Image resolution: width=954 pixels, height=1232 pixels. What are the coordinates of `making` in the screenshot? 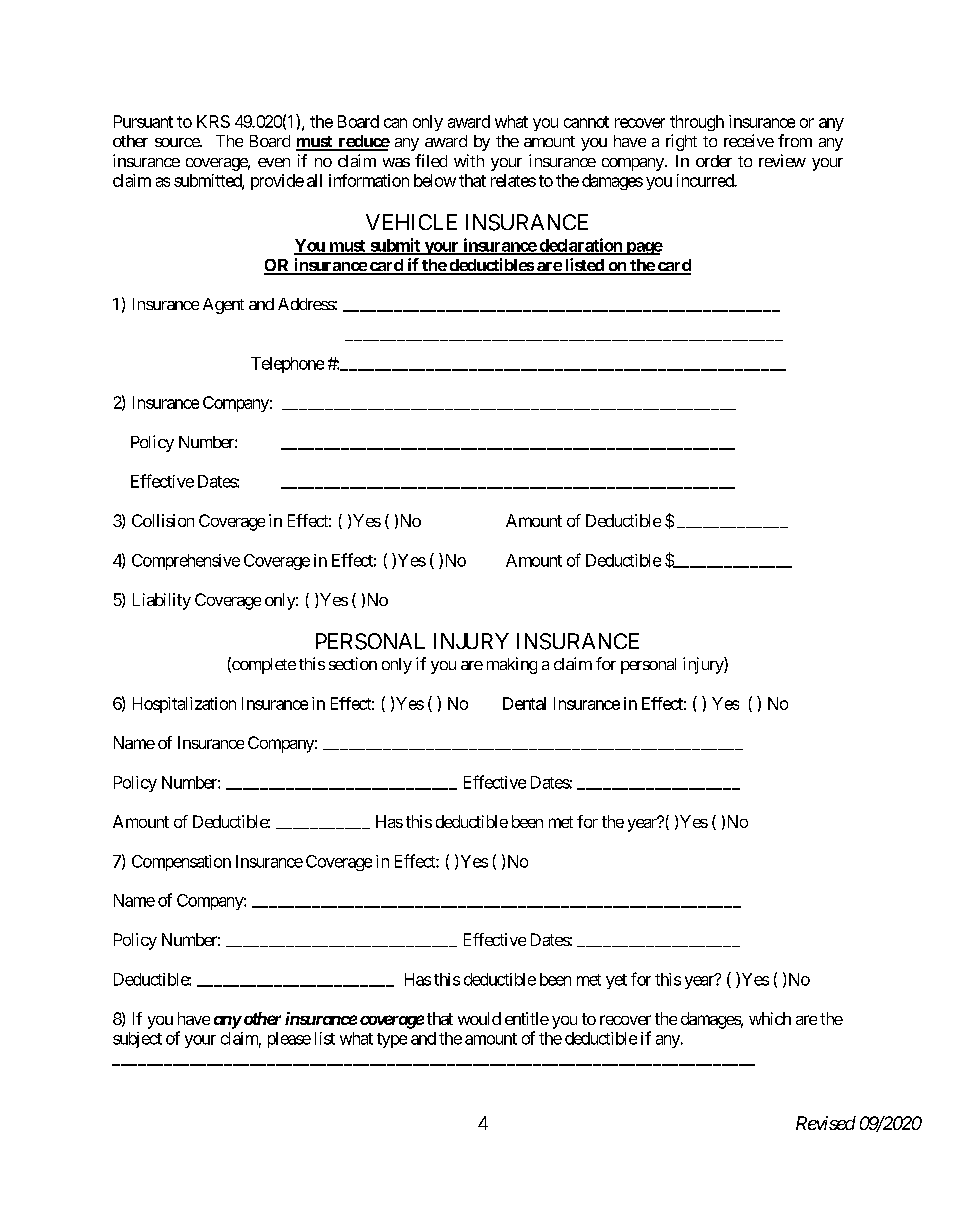 It's located at (512, 665).
